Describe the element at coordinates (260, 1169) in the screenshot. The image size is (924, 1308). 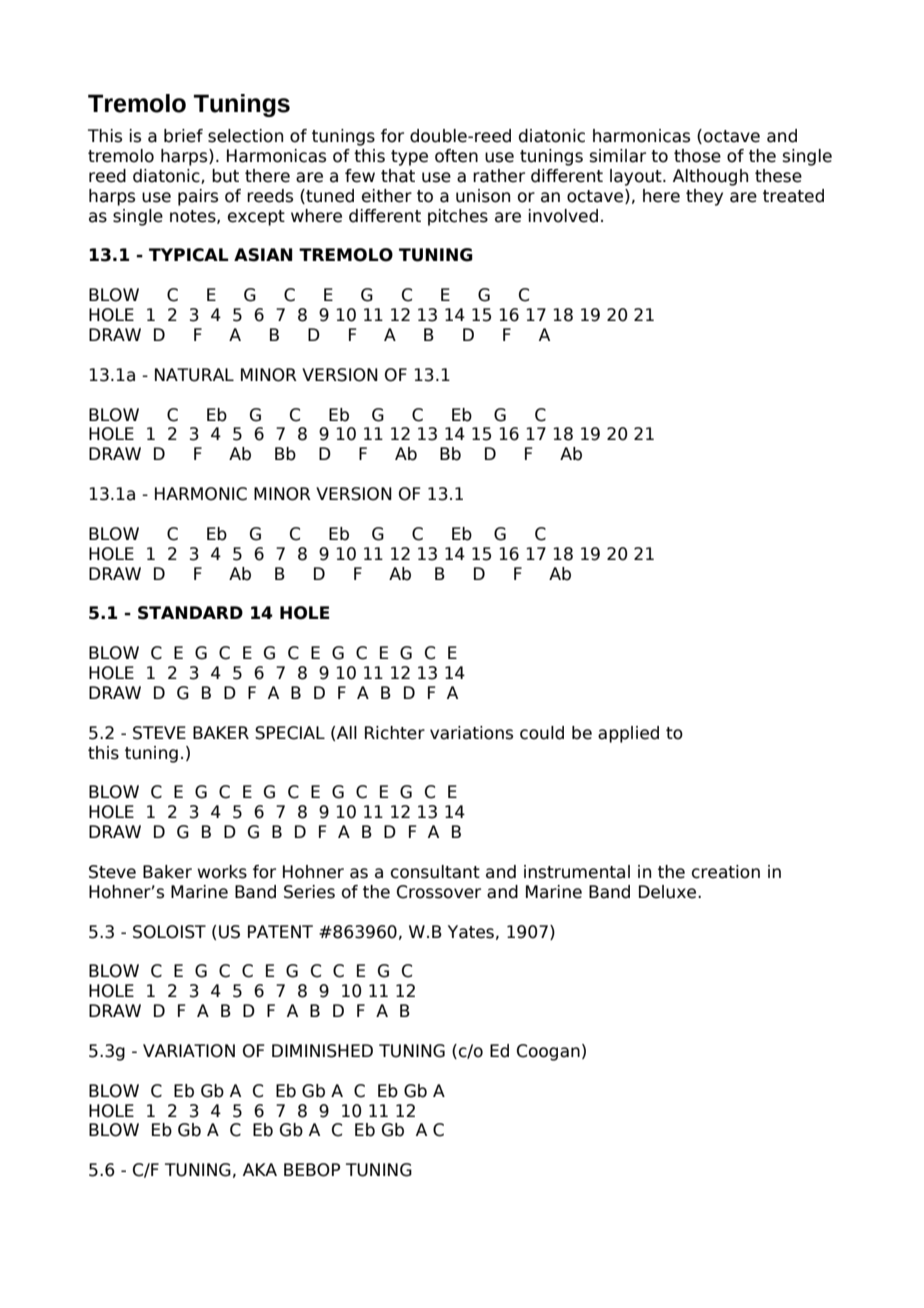
I see `AKA` at that location.
